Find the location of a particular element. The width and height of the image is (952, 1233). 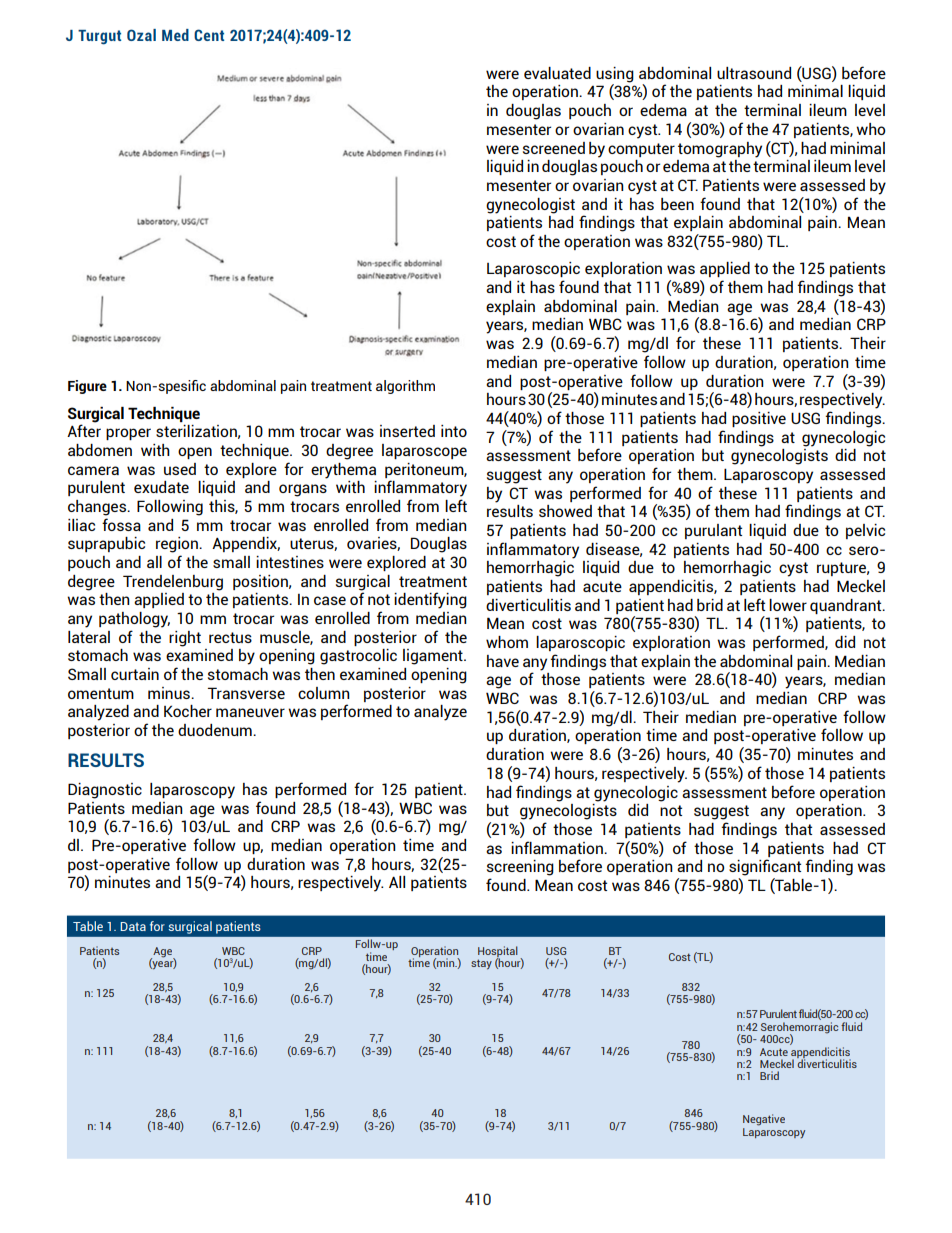

identifying is located at coordinates (430, 600).
